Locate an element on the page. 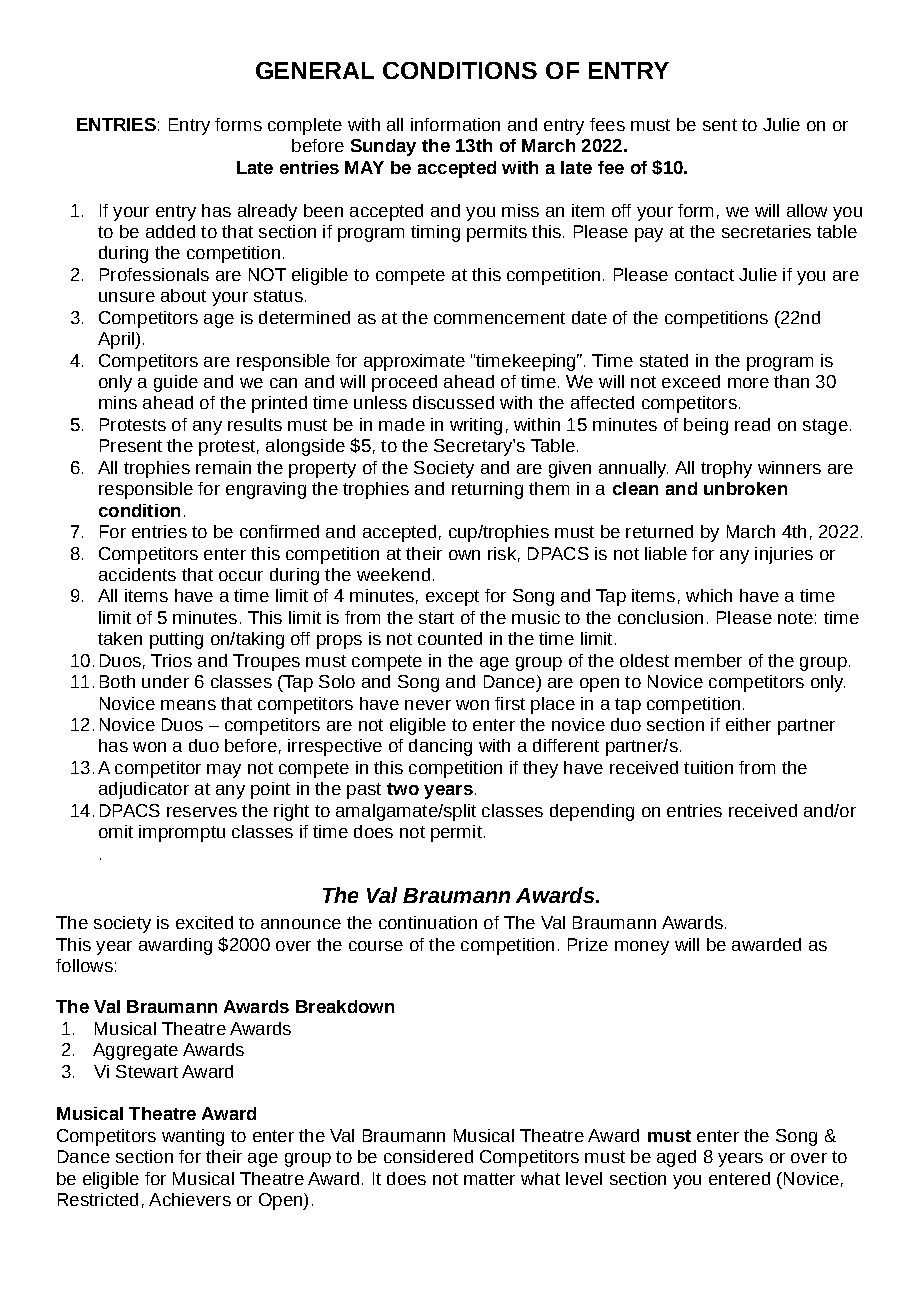 The width and height of the page is (924, 1308). remain is located at coordinates (223, 467).
